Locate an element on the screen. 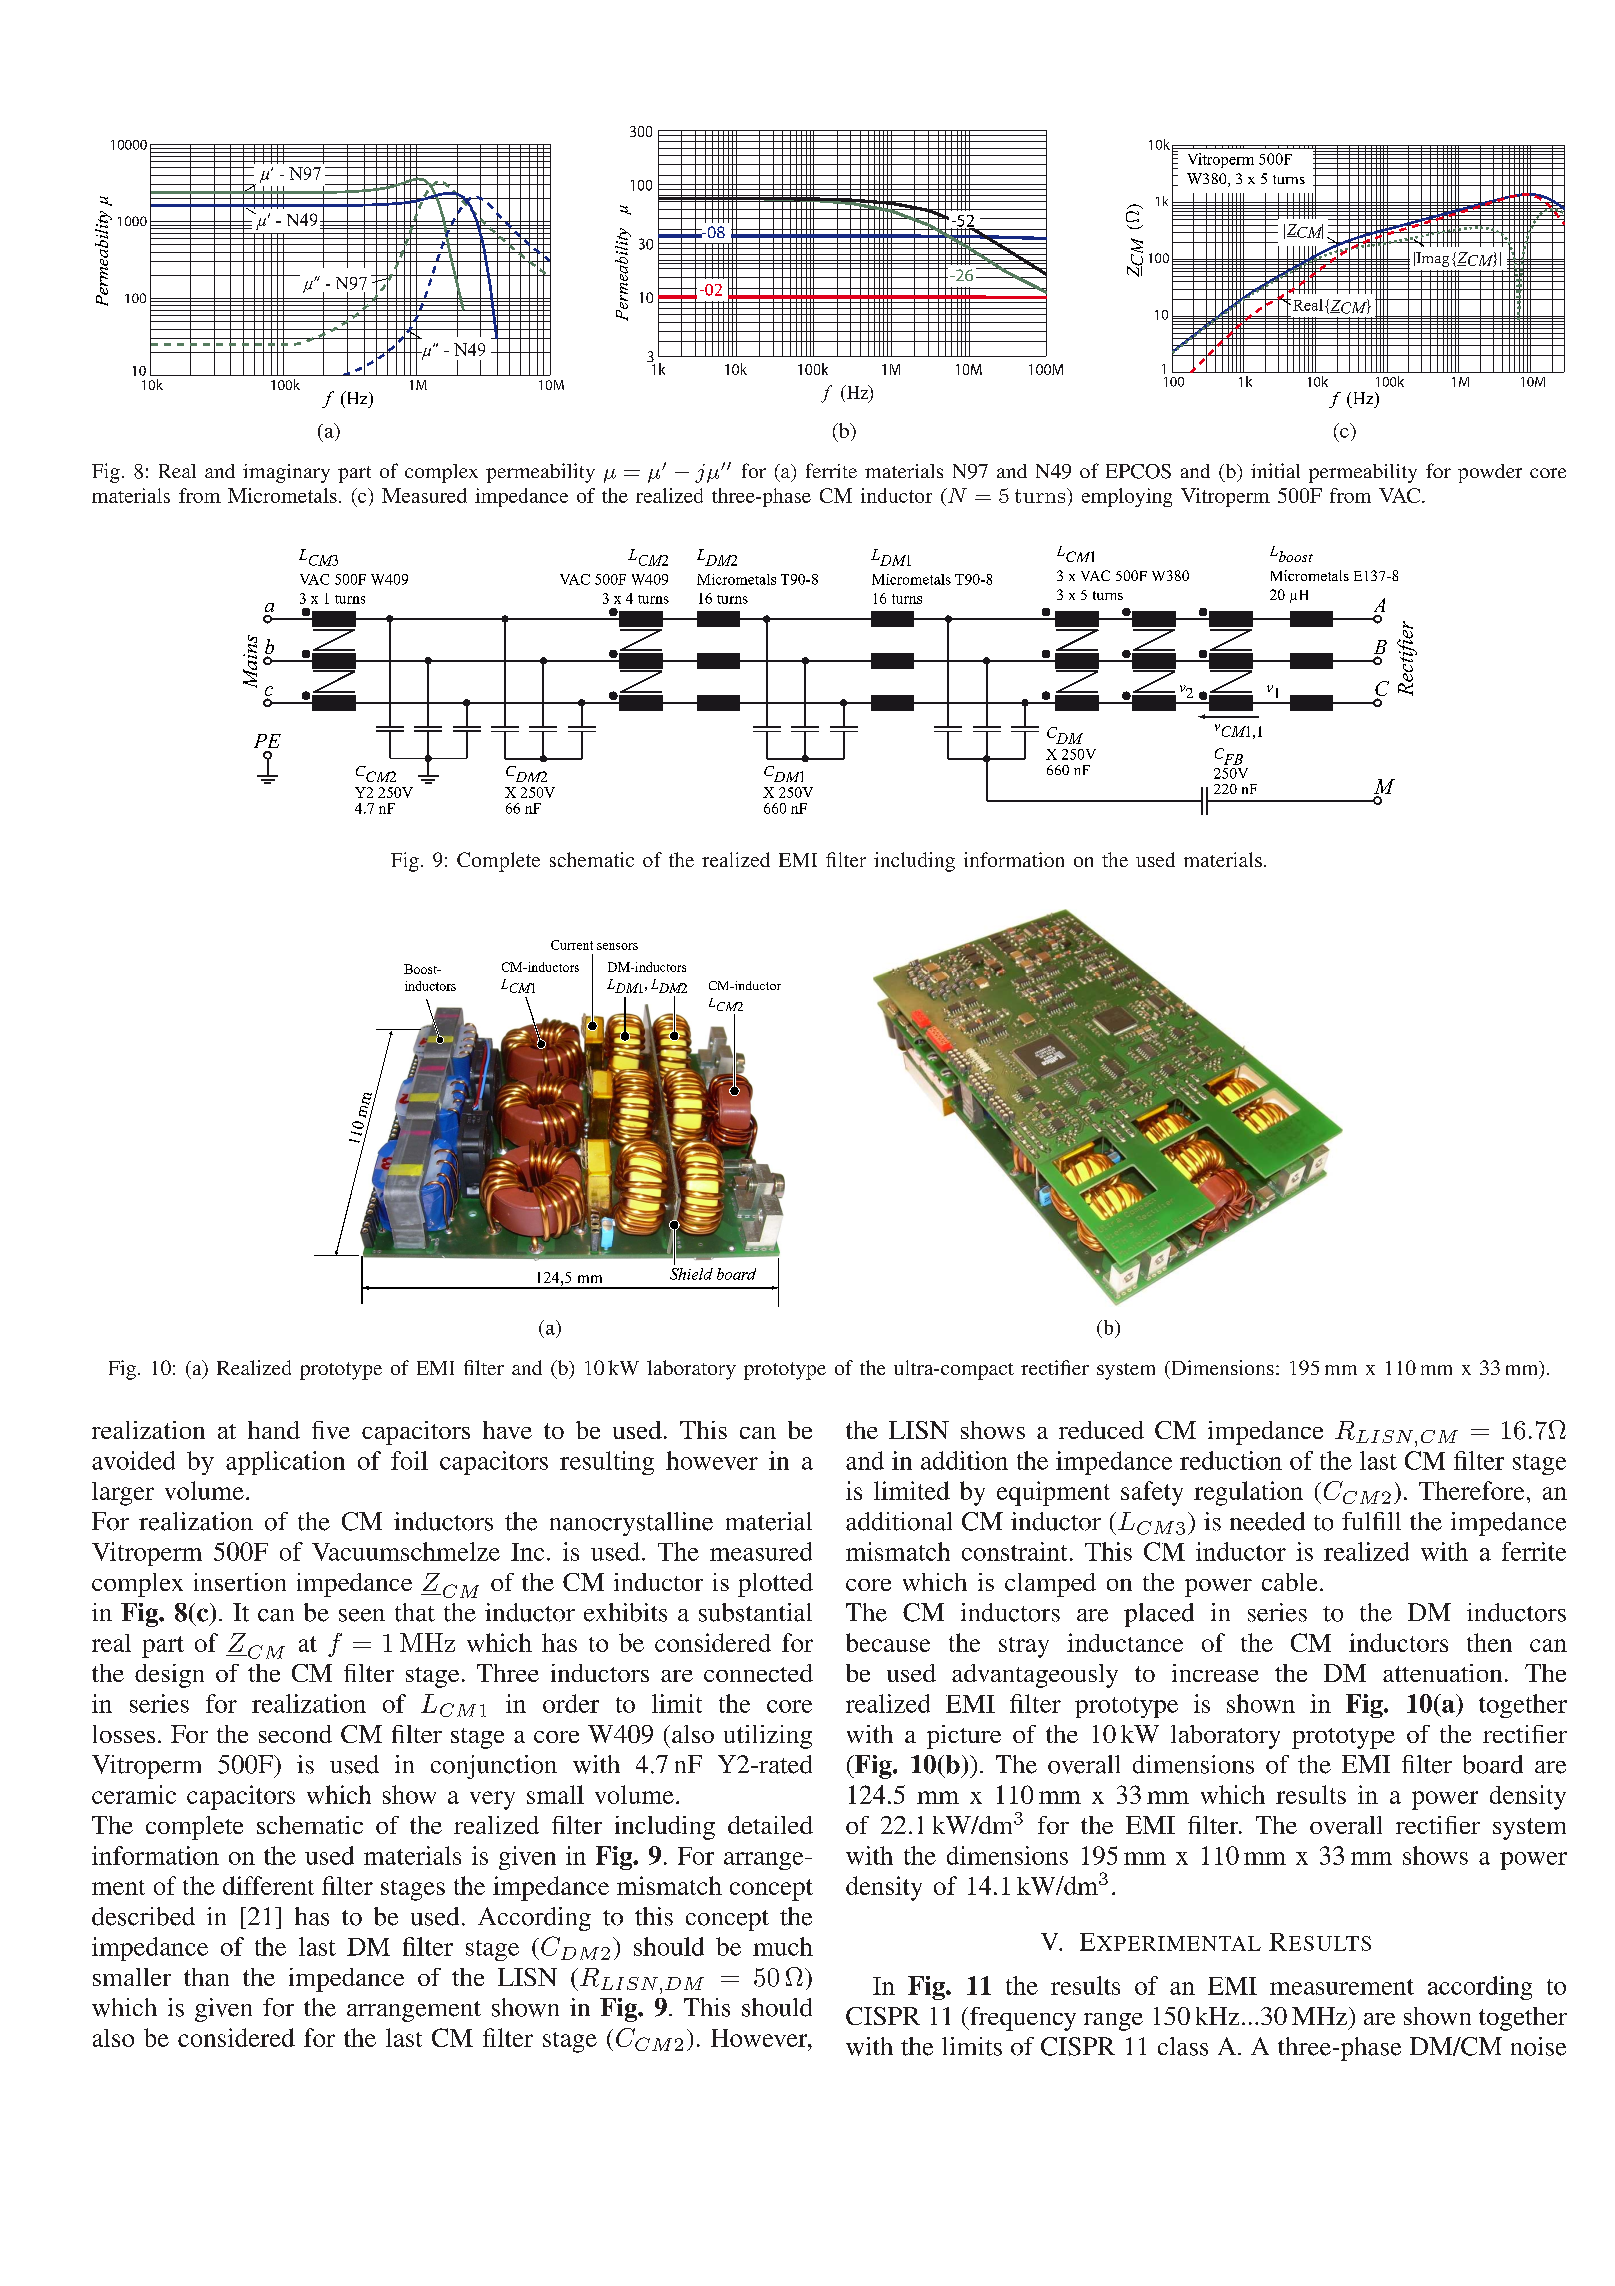  sensors is located at coordinates (617, 946).
